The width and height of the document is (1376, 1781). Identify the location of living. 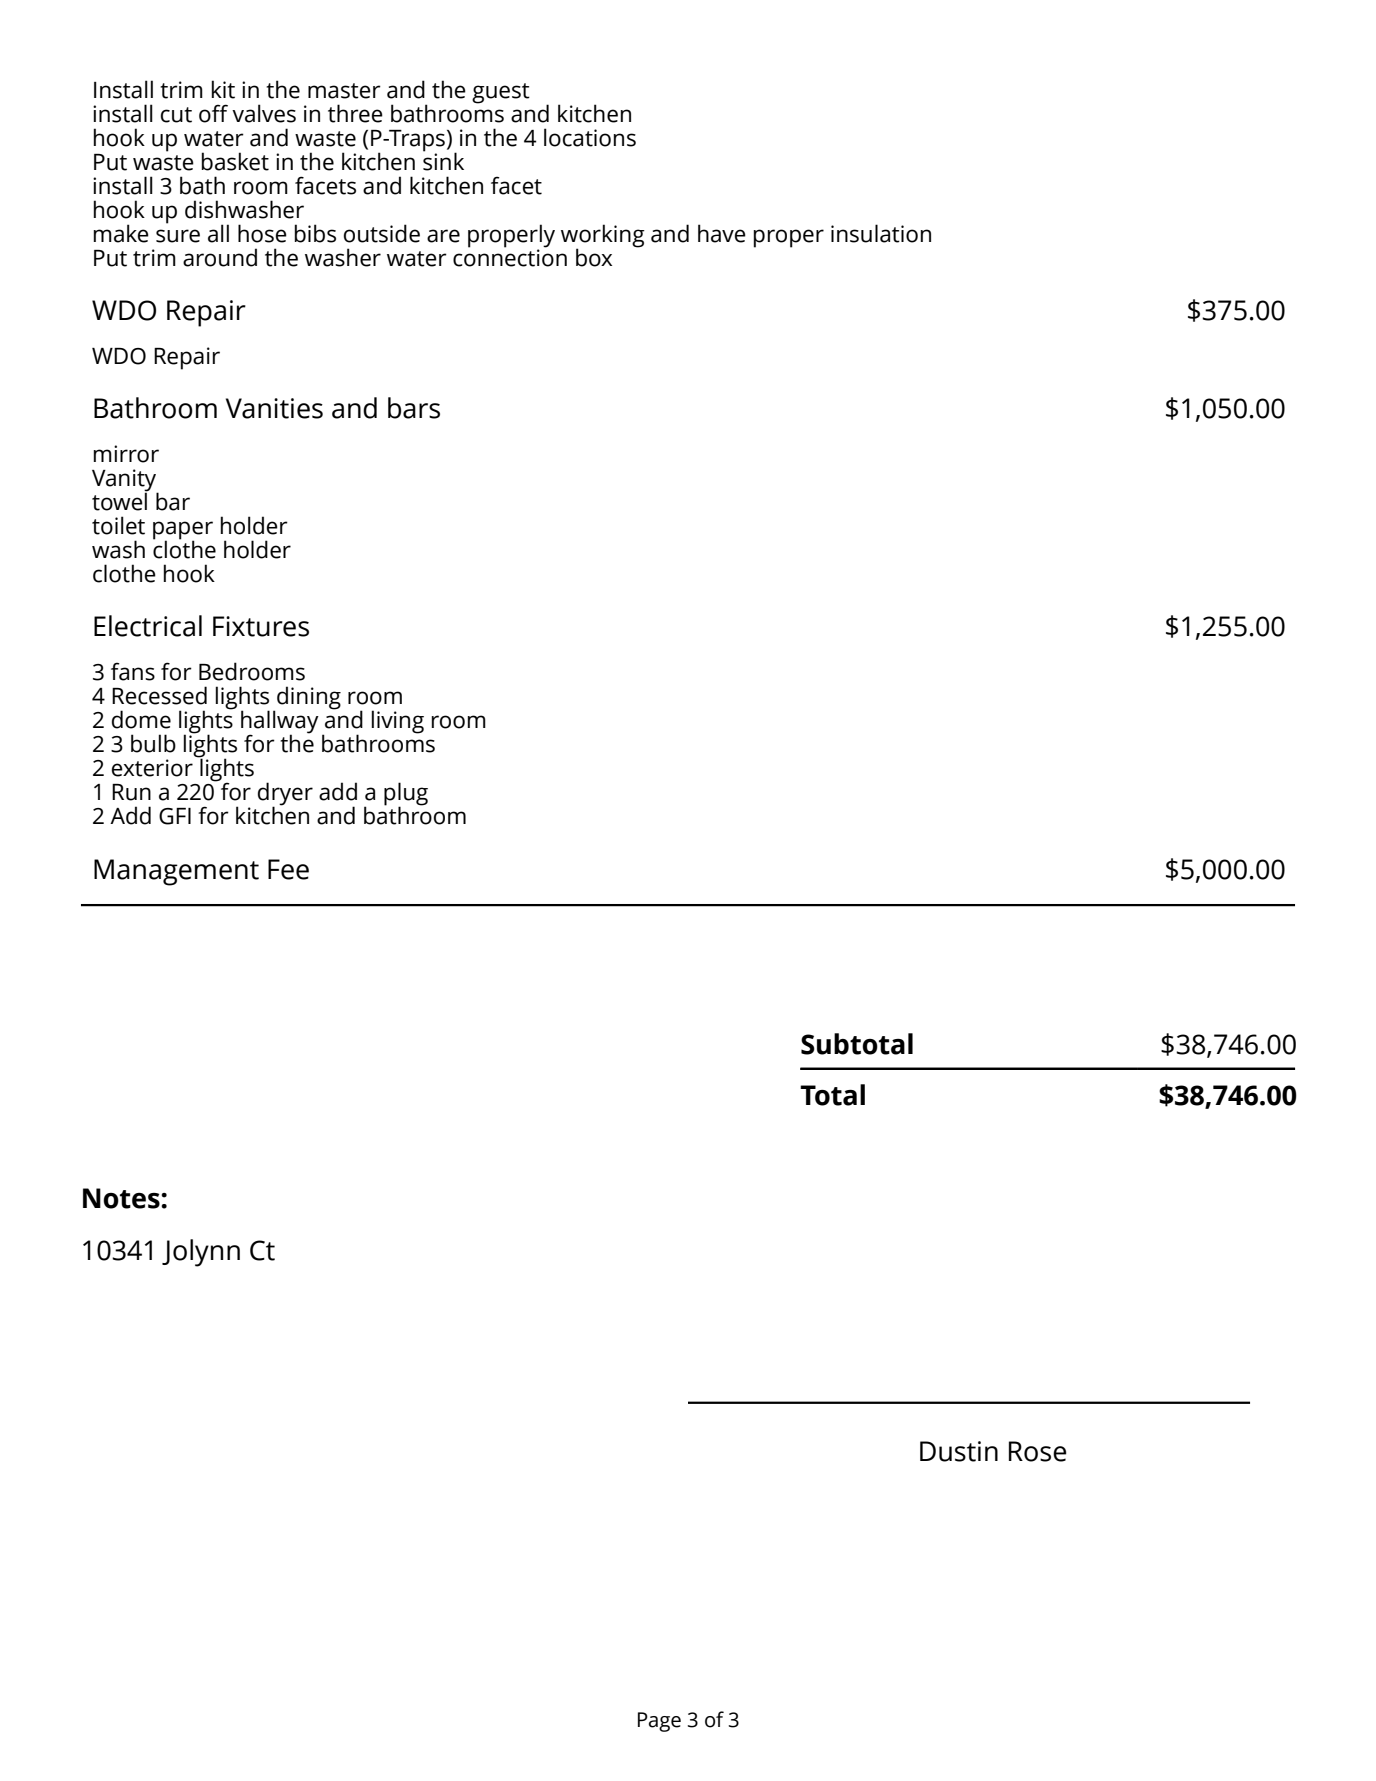
(398, 722).
